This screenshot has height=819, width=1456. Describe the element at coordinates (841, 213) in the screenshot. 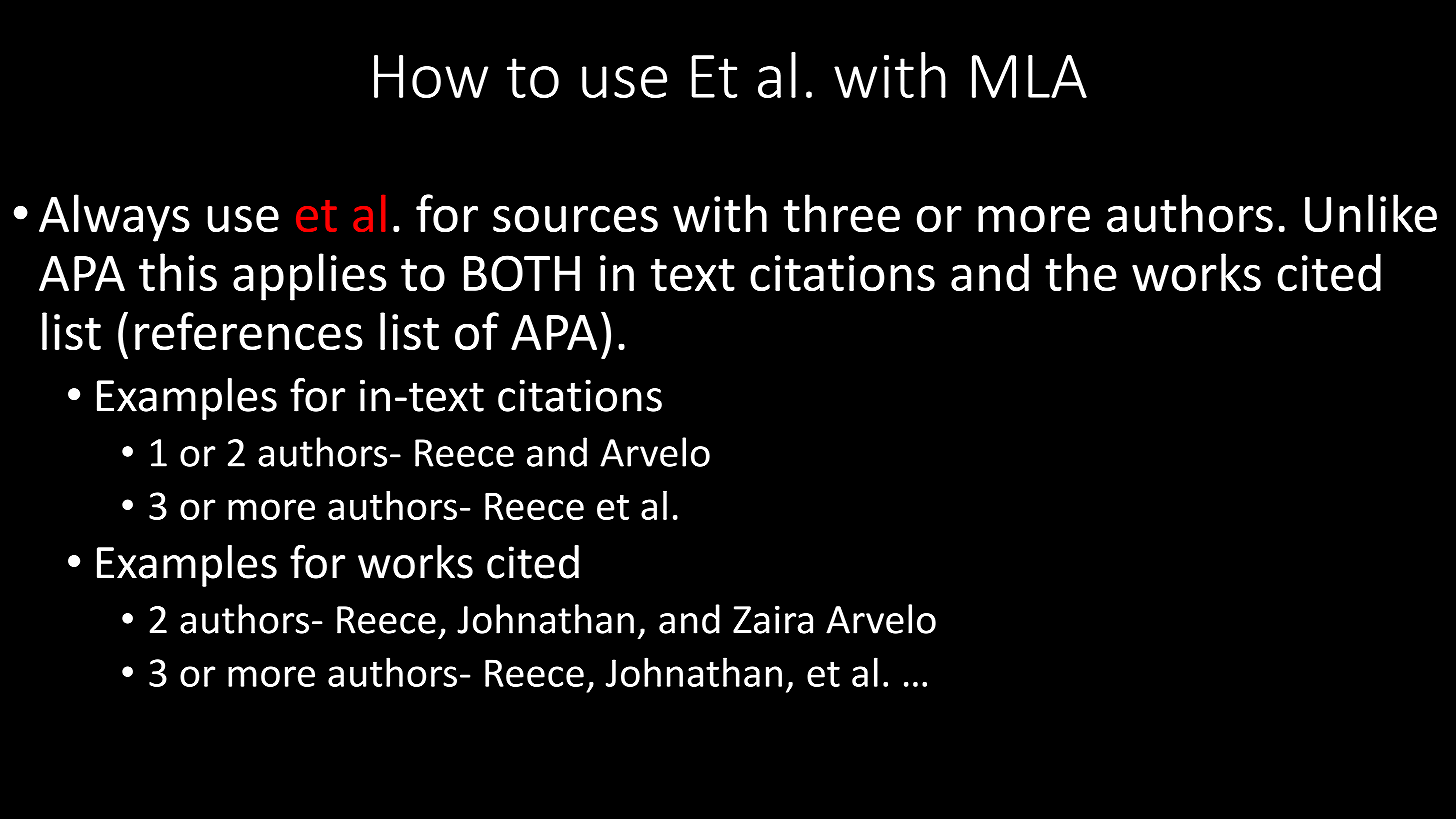

I see `three` at that location.
